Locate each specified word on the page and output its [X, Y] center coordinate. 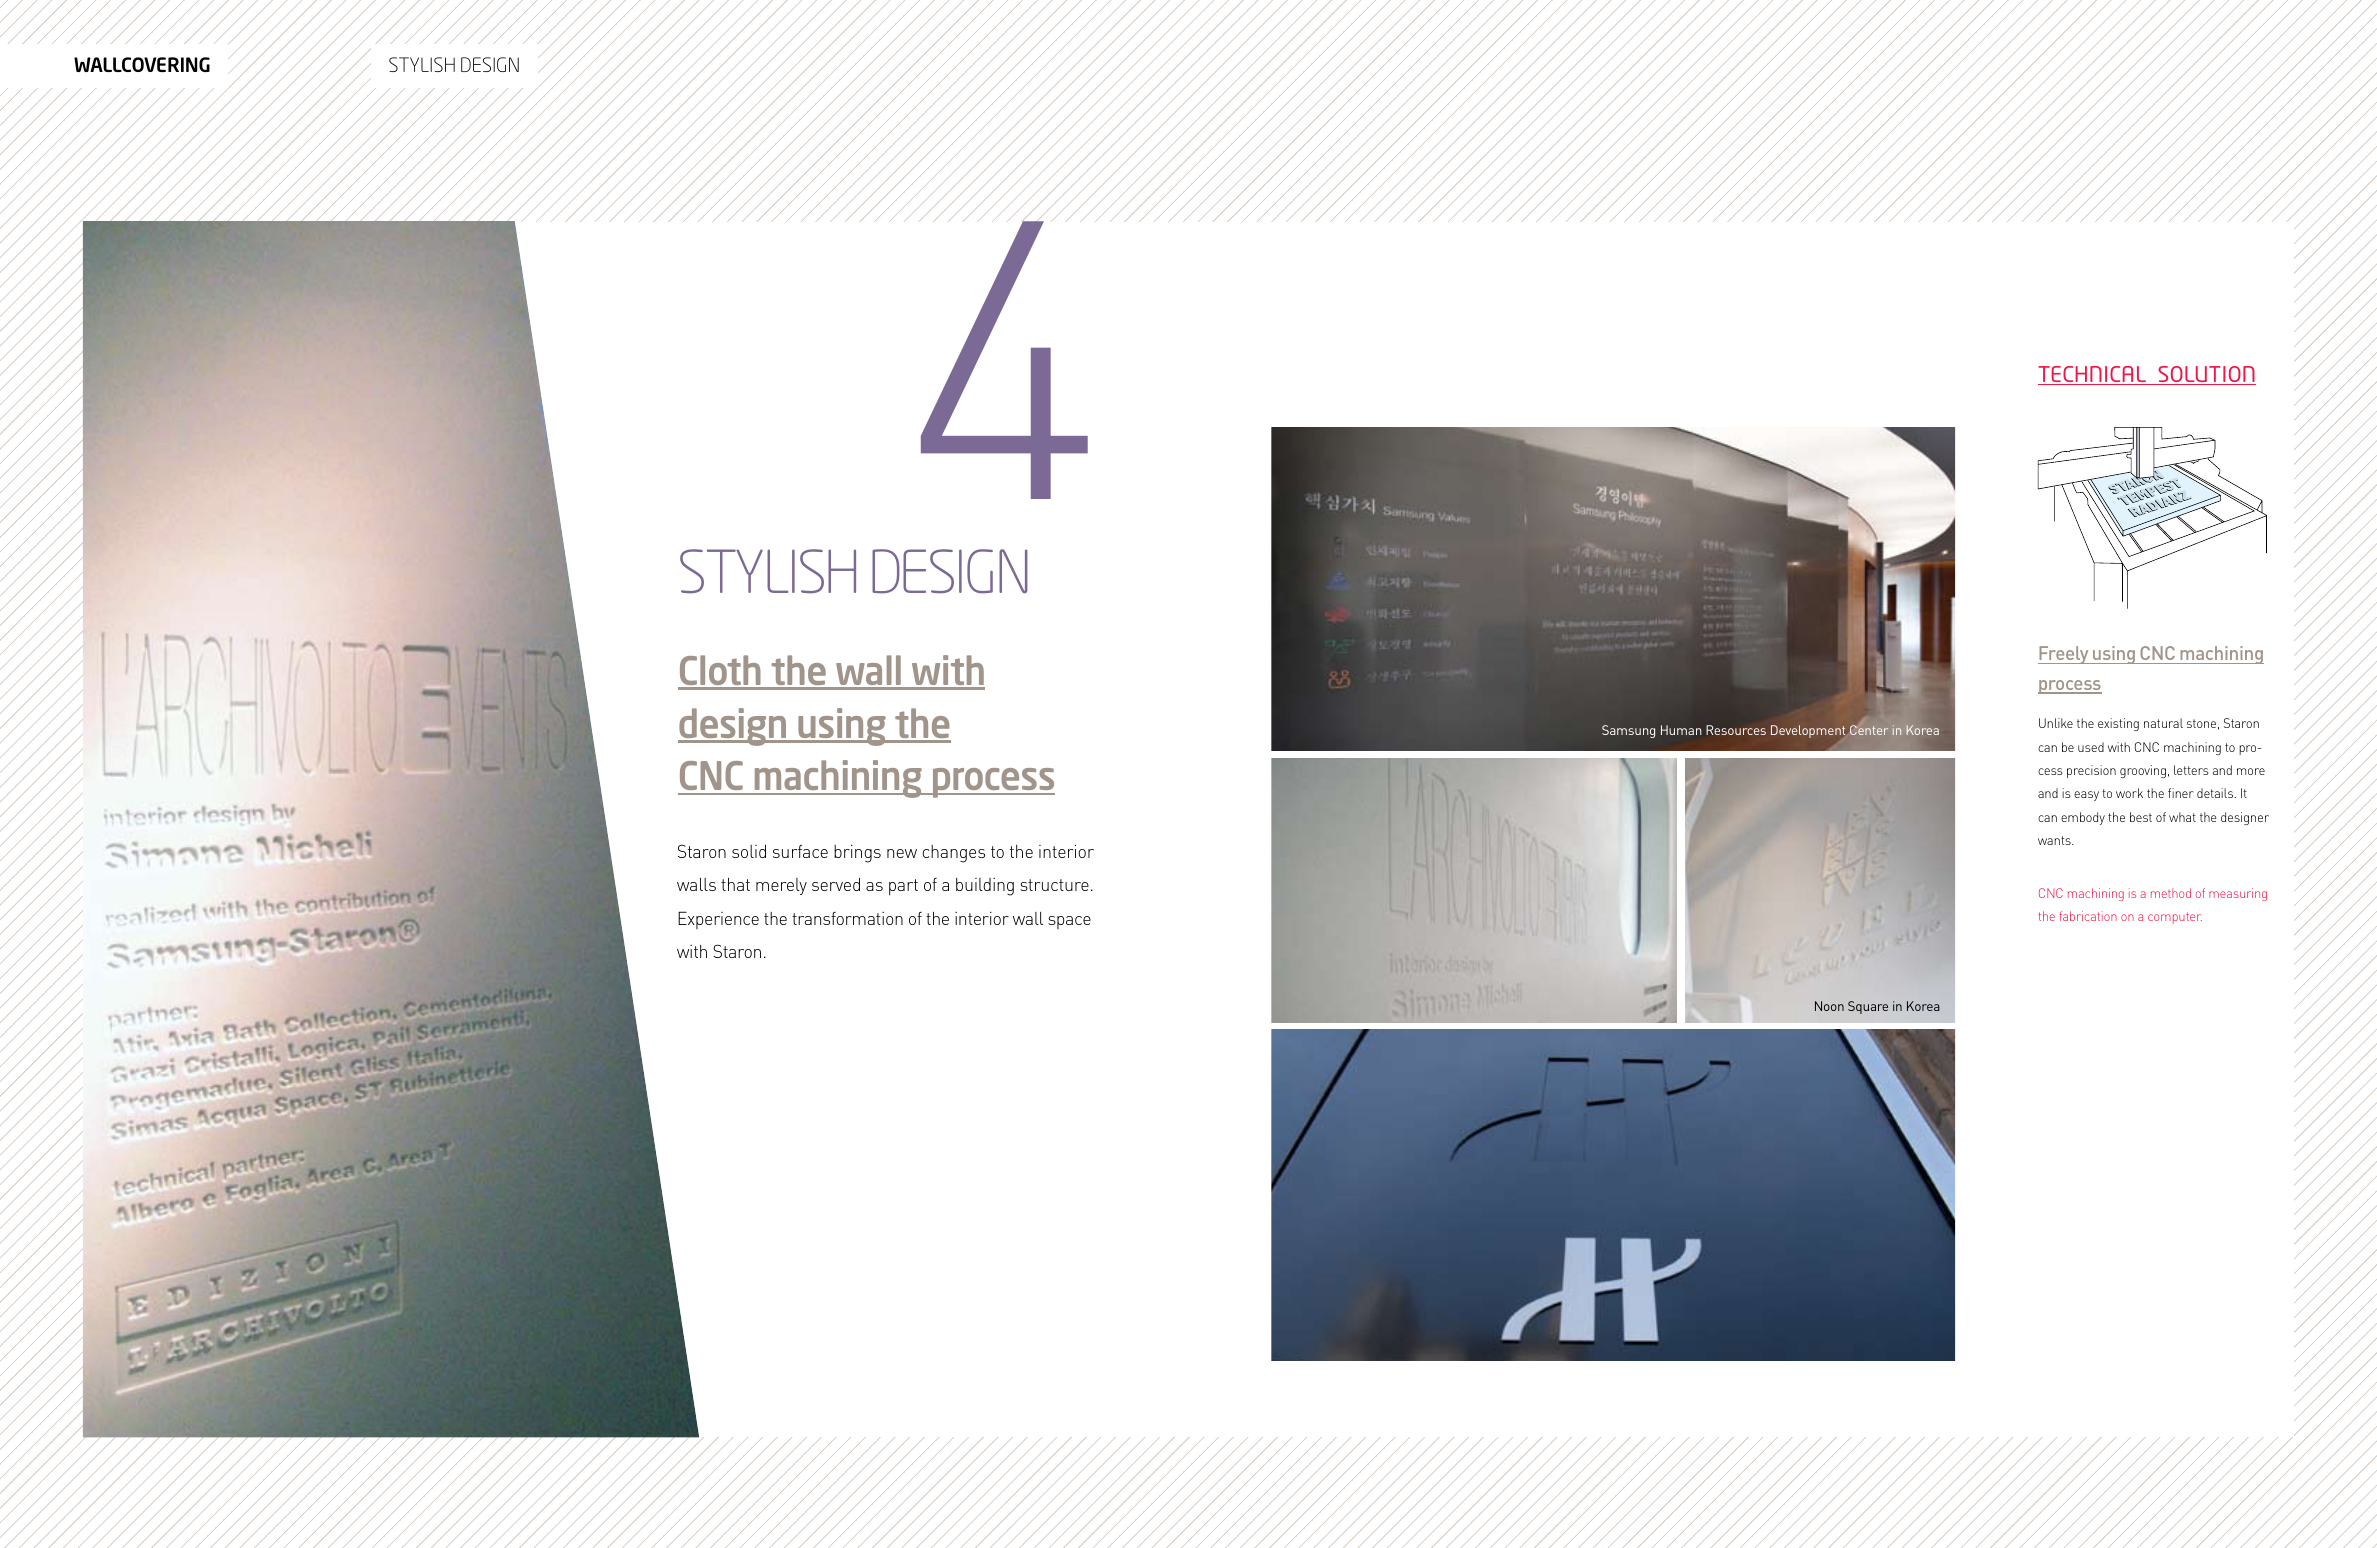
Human [1681, 730]
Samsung [1628, 731]
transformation [847, 918]
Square [1868, 1007]
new [902, 853]
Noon [1829, 1006]
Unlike [2056, 723]
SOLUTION [2206, 375]
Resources [1736, 730]
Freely [2064, 655]
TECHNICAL [2093, 375]
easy [2086, 796]
